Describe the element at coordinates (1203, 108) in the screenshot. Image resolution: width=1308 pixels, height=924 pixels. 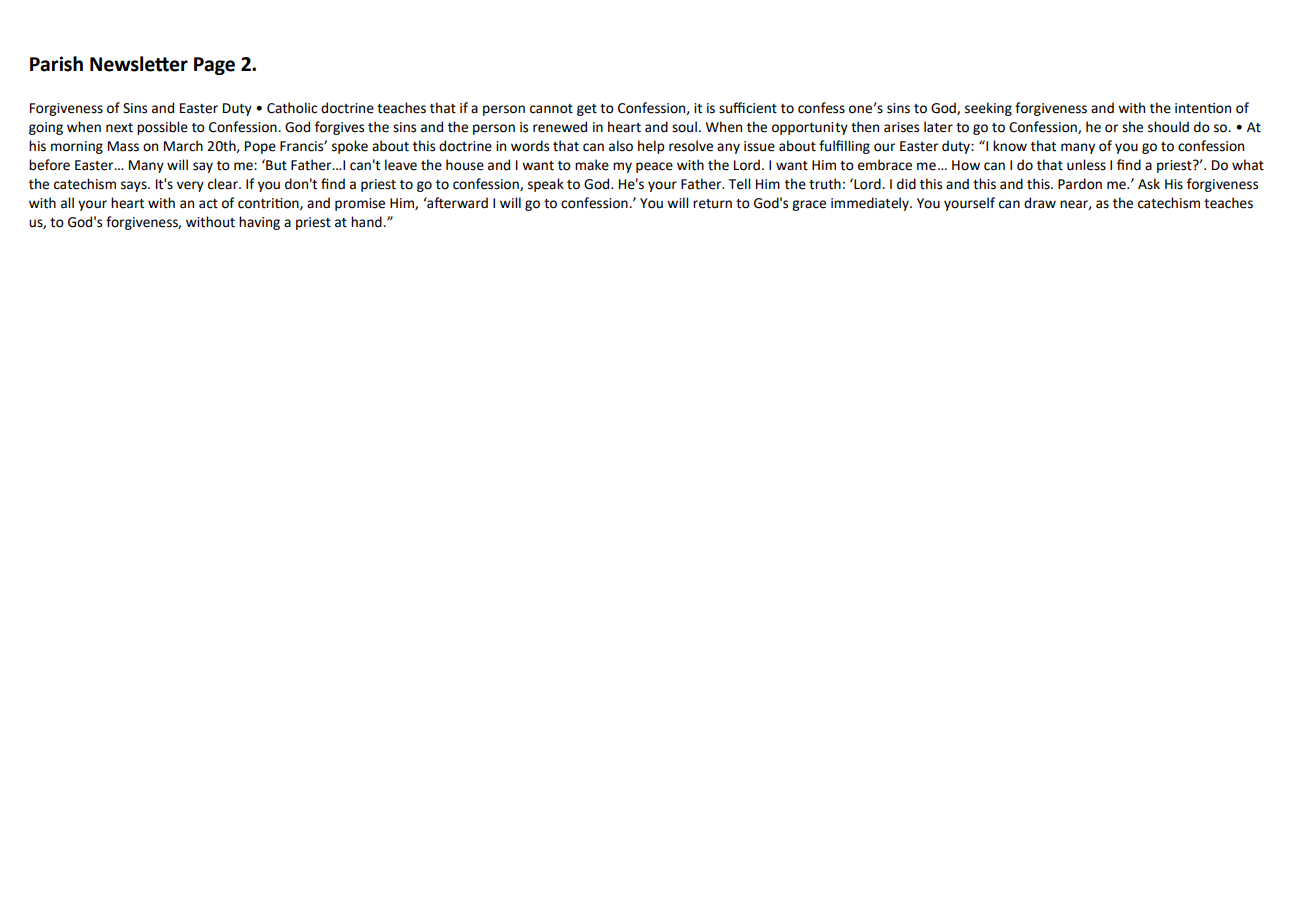
I see `intention` at that location.
